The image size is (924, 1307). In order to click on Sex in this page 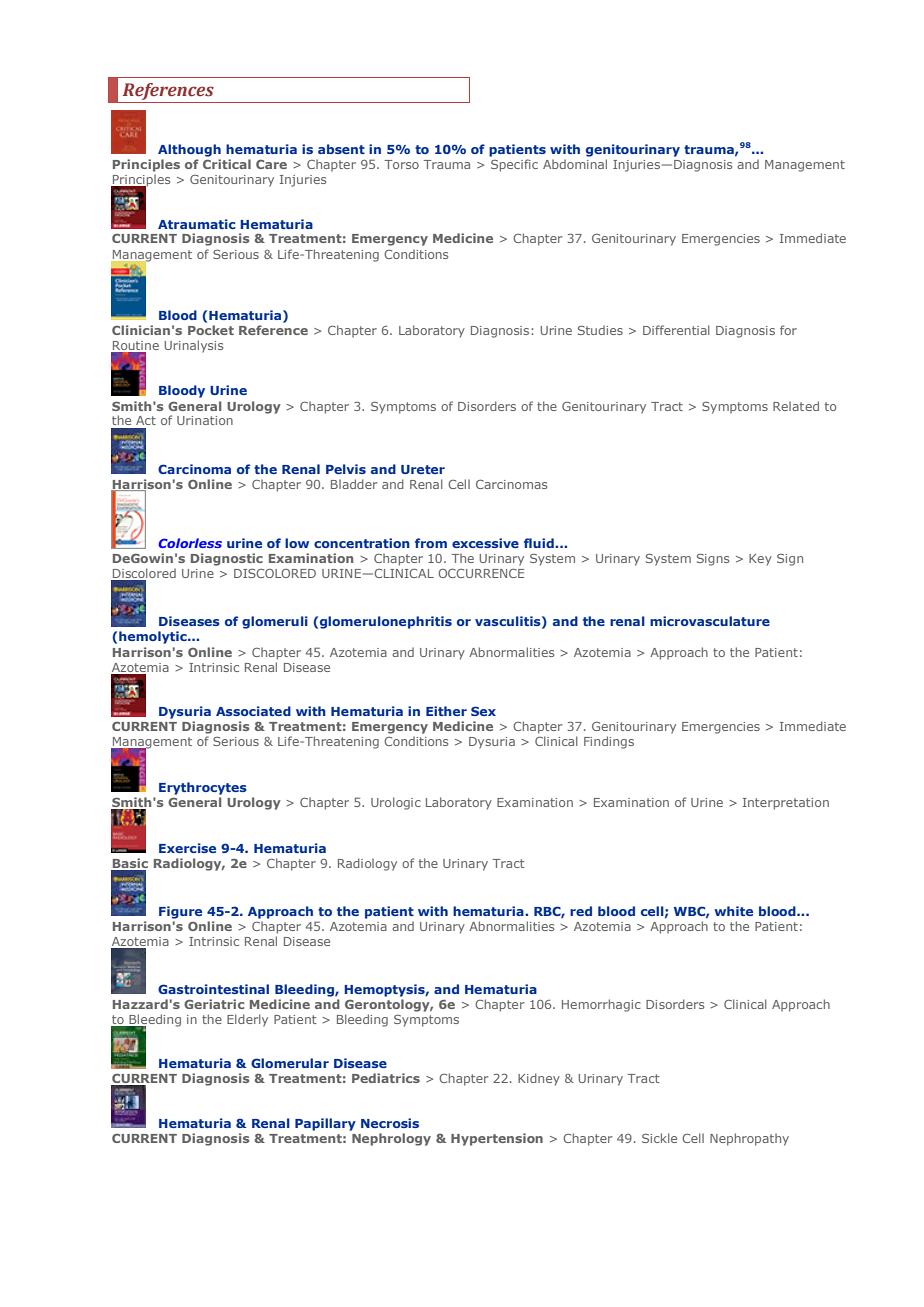, I will do `click(483, 711)`.
